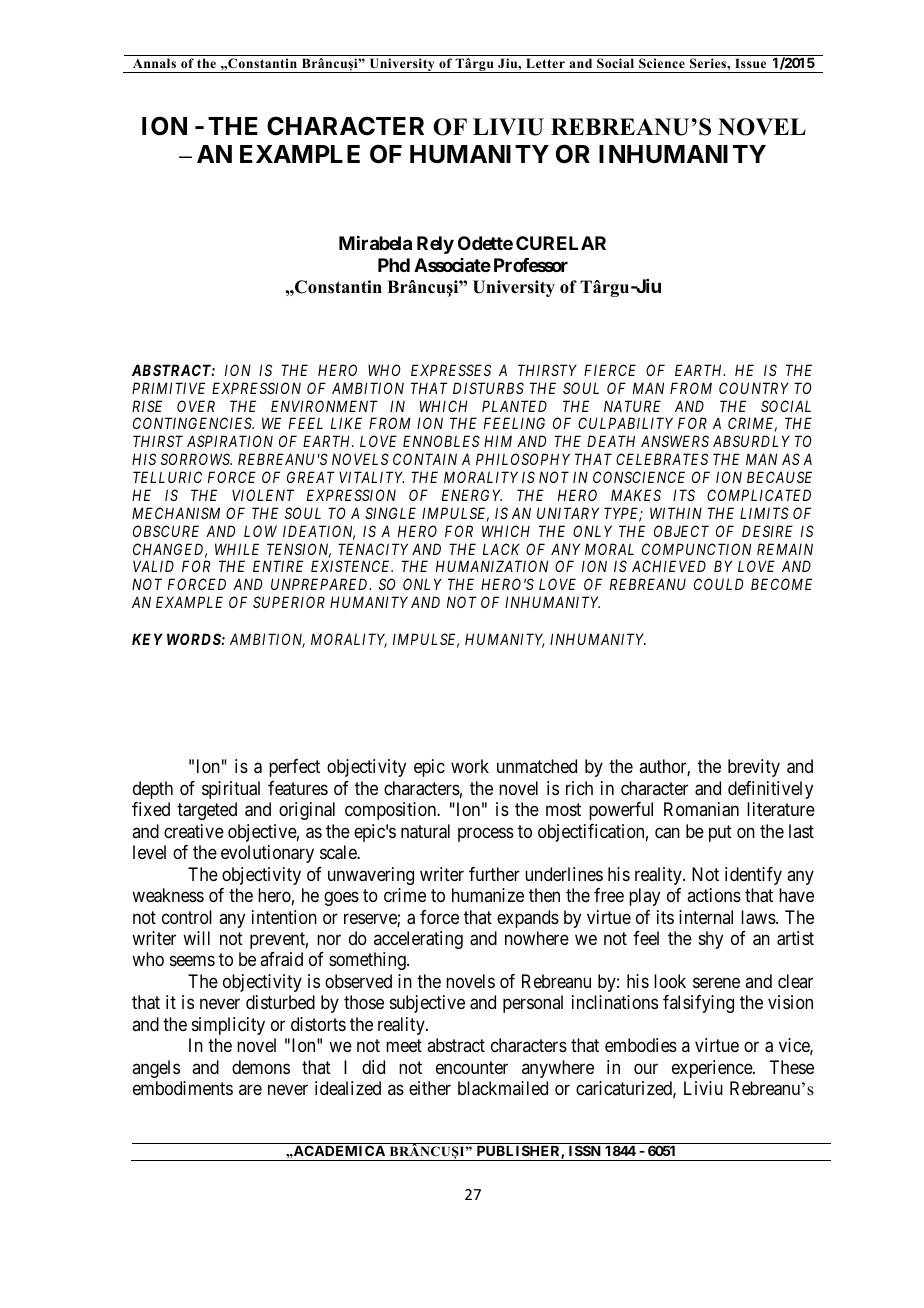 The width and height of the screenshot is (924, 1308). I want to click on work, so click(470, 766).
